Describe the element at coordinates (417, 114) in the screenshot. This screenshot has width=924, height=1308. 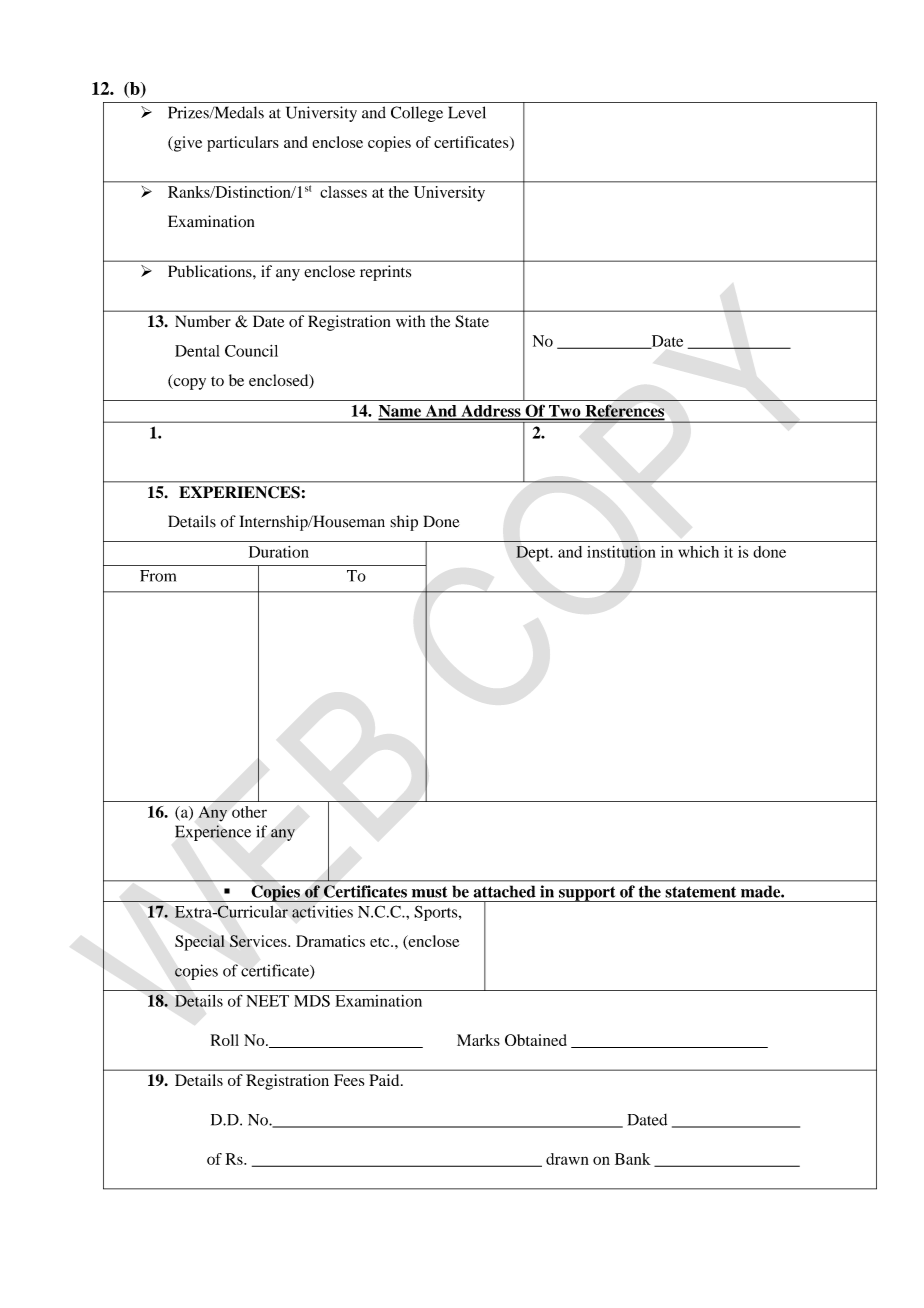
I see `College` at that location.
